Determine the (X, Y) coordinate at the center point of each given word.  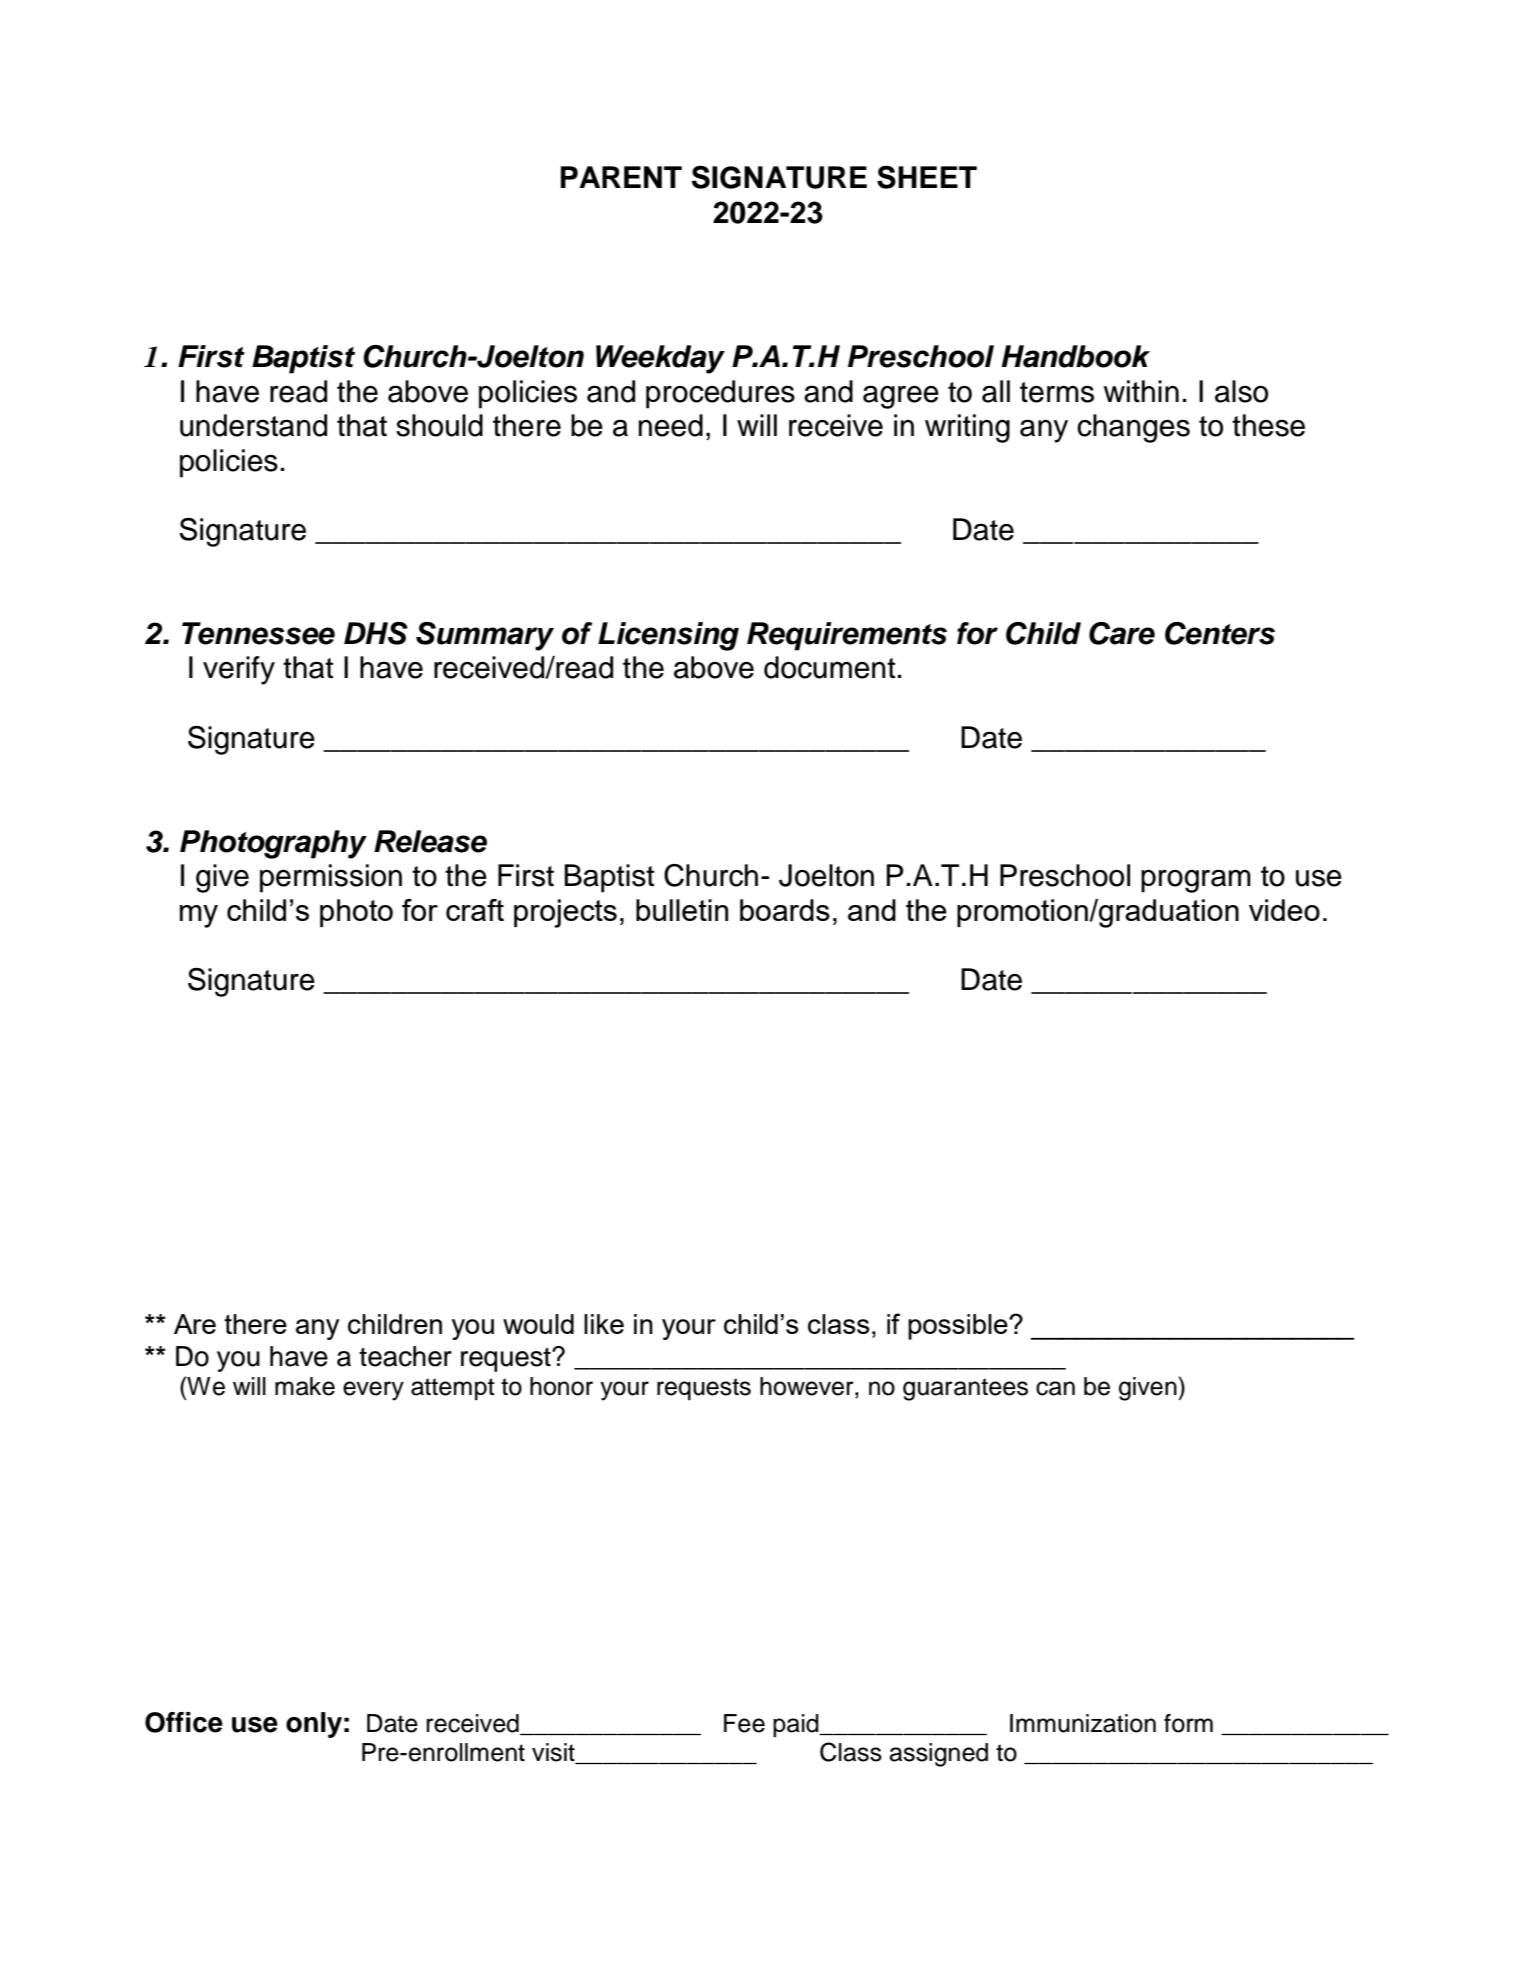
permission (331, 878)
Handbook (1075, 356)
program (1196, 881)
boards (785, 910)
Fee (744, 1723)
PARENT (621, 177)
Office (184, 1722)
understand (253, 425)
